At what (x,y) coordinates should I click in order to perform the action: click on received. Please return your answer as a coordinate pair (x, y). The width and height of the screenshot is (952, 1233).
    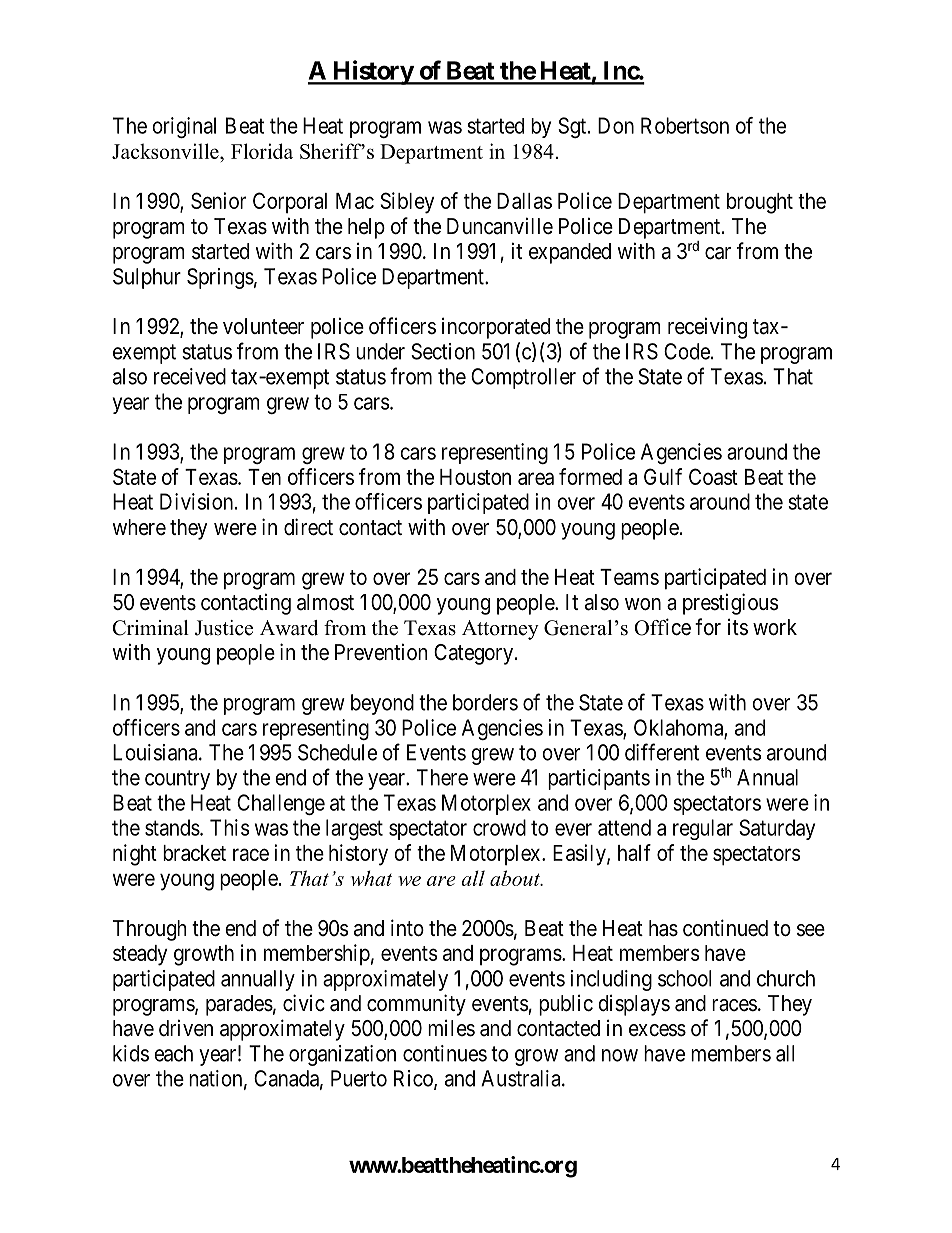
    Looking at the image, I should click on (190, 376).
